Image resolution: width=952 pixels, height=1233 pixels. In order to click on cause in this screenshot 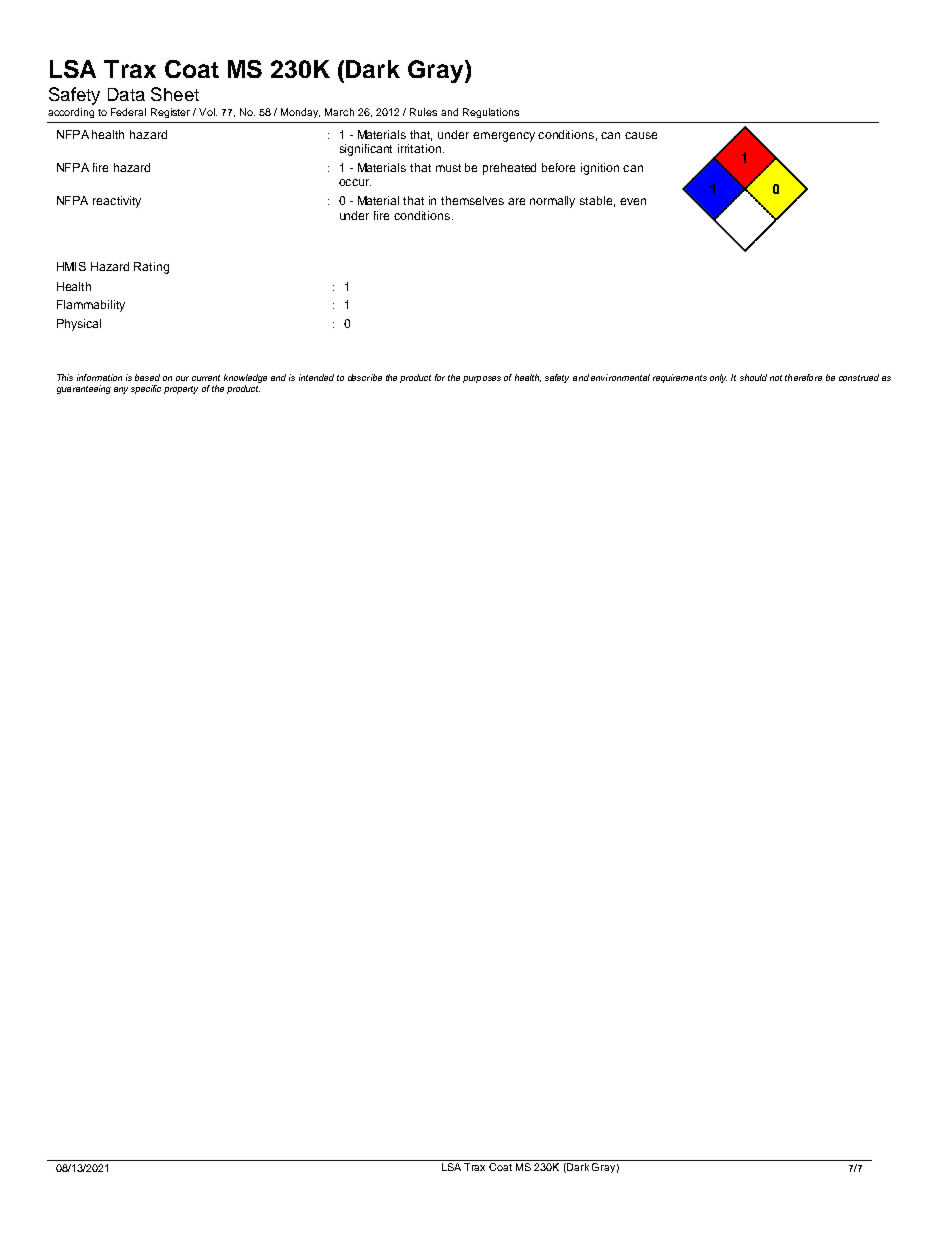, I will do `click(641, 135)`.
